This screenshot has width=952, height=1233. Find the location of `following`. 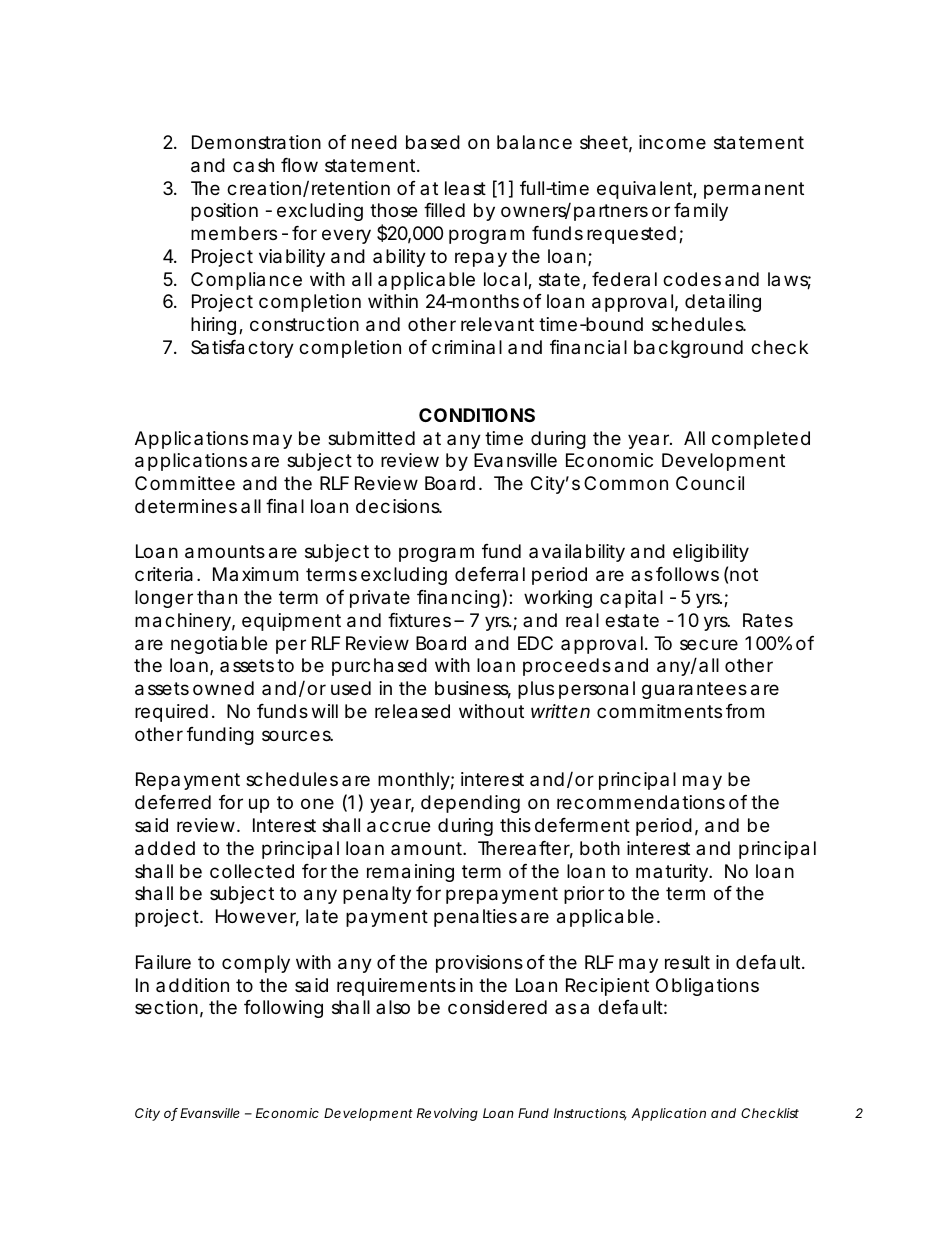

following is located at coordinates (283, 1009).
